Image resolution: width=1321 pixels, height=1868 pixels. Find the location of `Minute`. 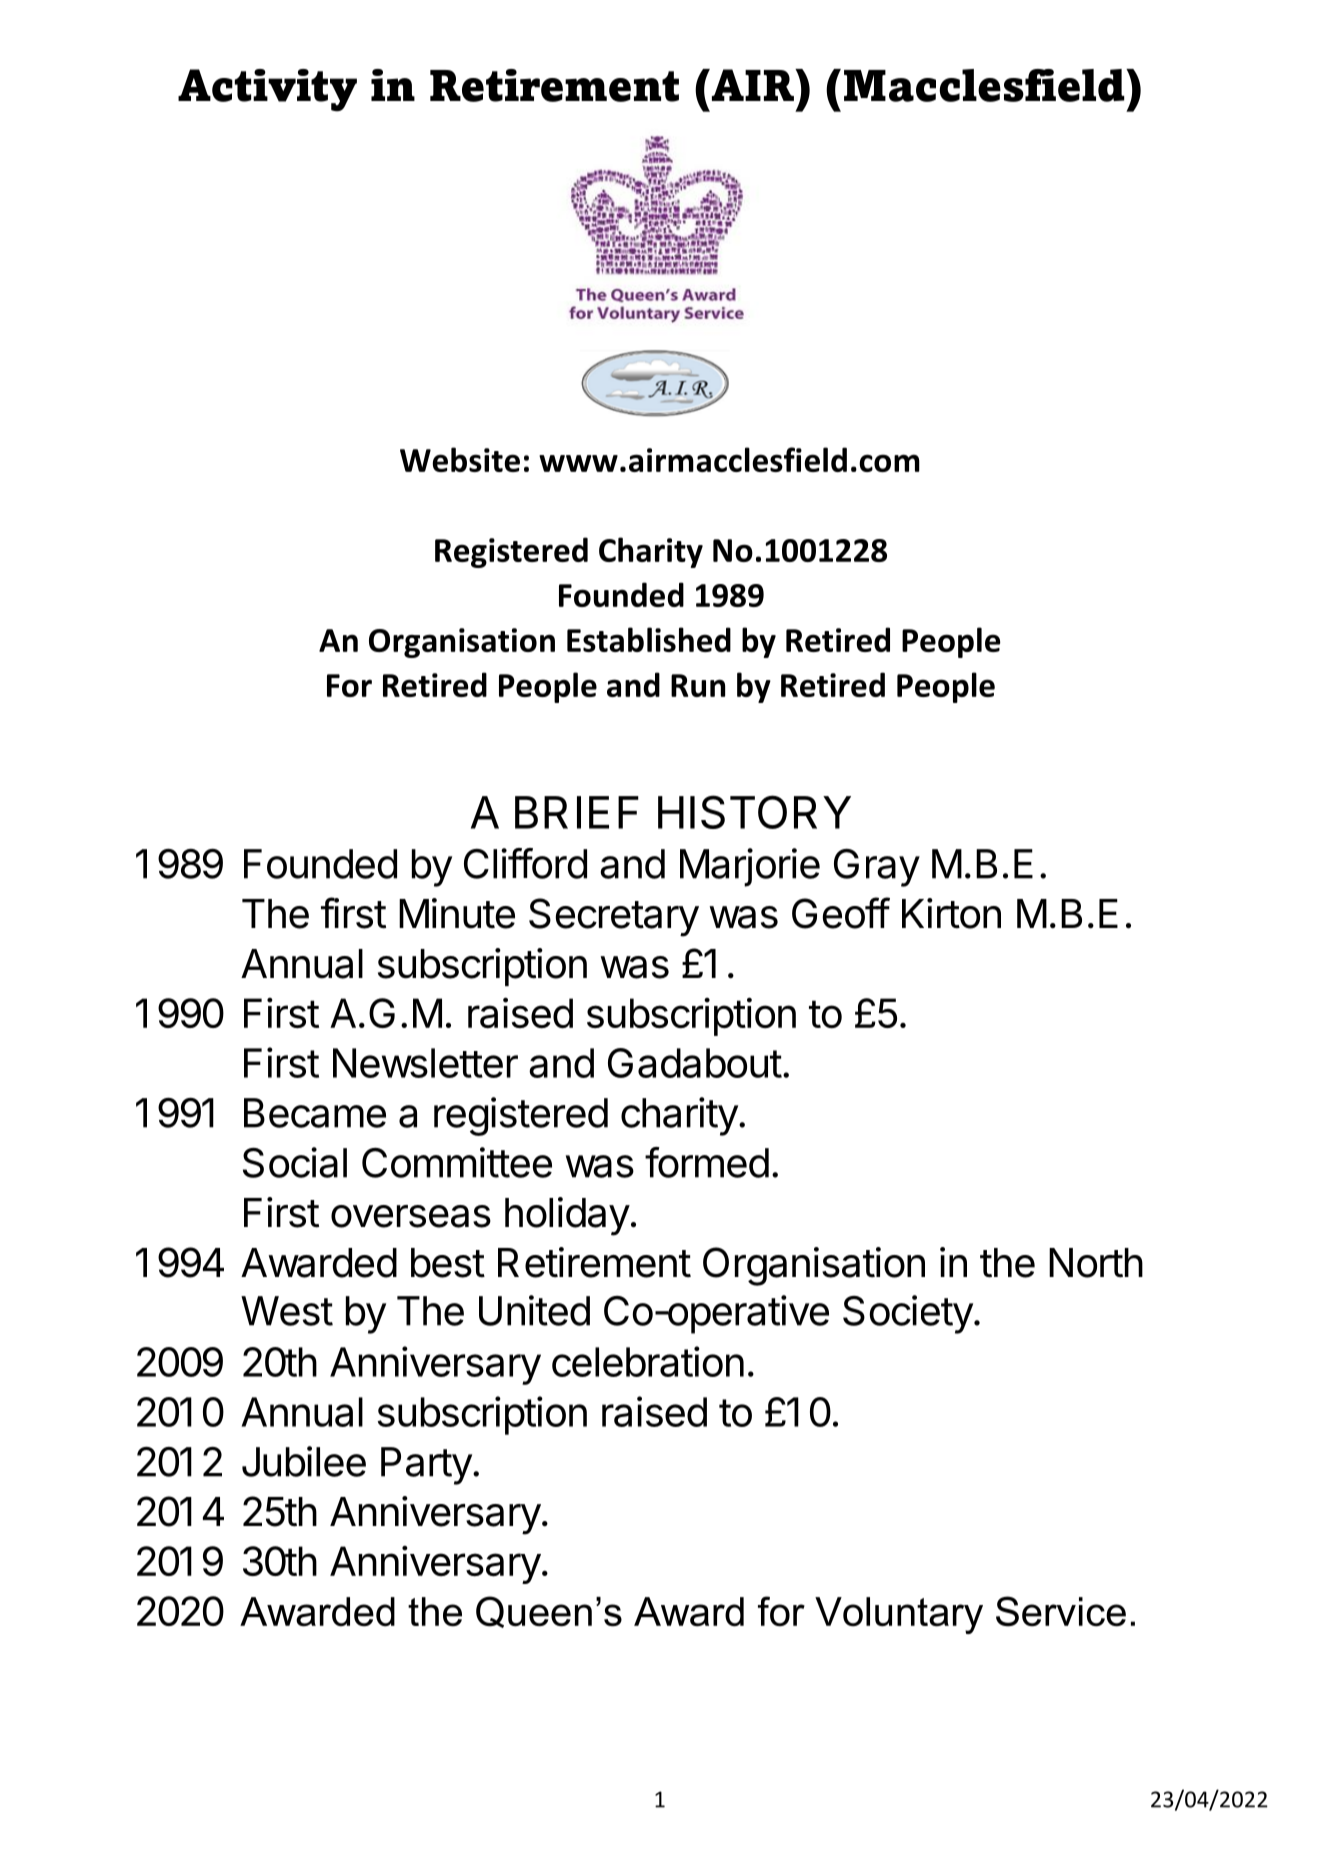

Minute is located at coordinates (457, 913).
